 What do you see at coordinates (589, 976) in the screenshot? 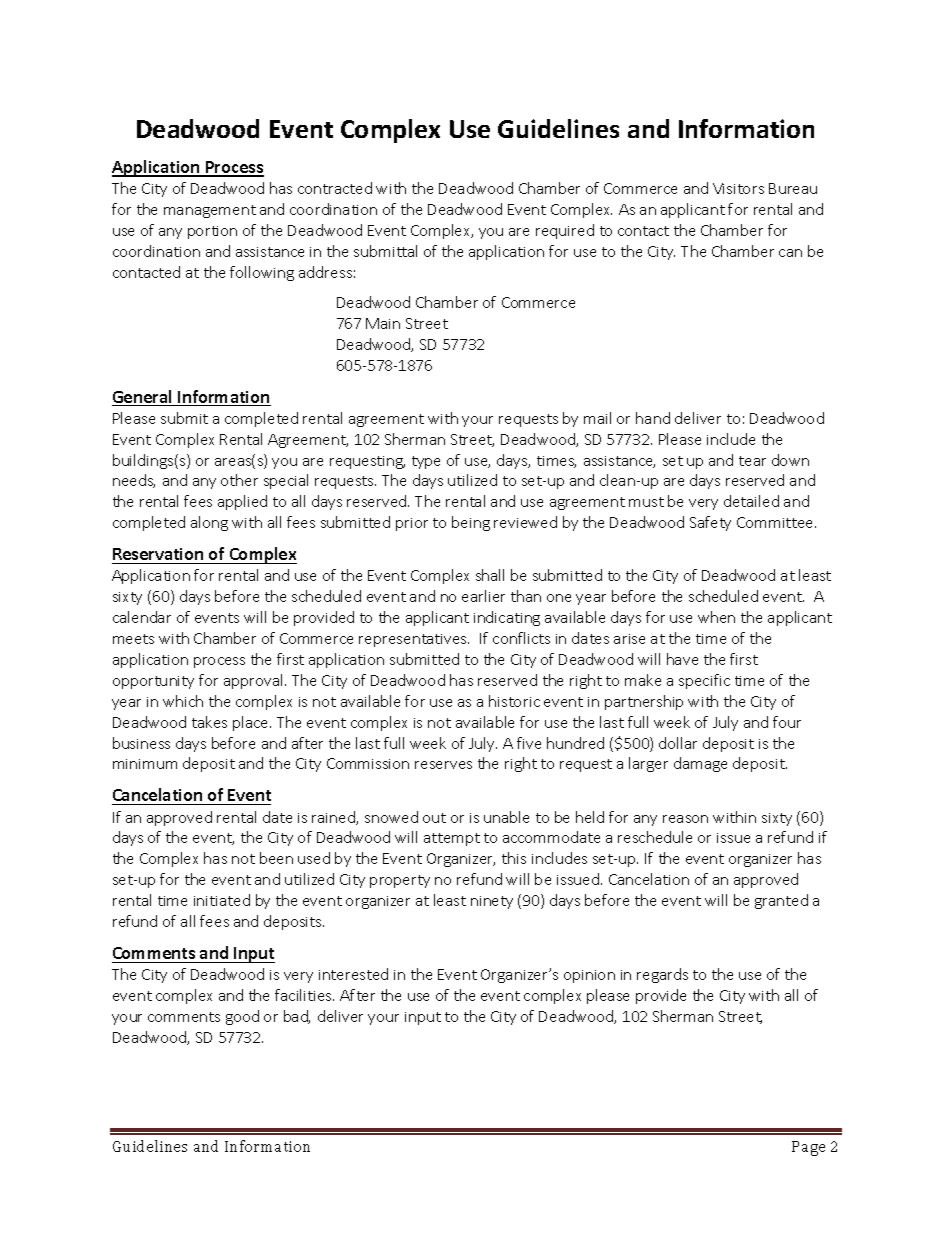
I see `opinion` at bounding box center [589, 976].
